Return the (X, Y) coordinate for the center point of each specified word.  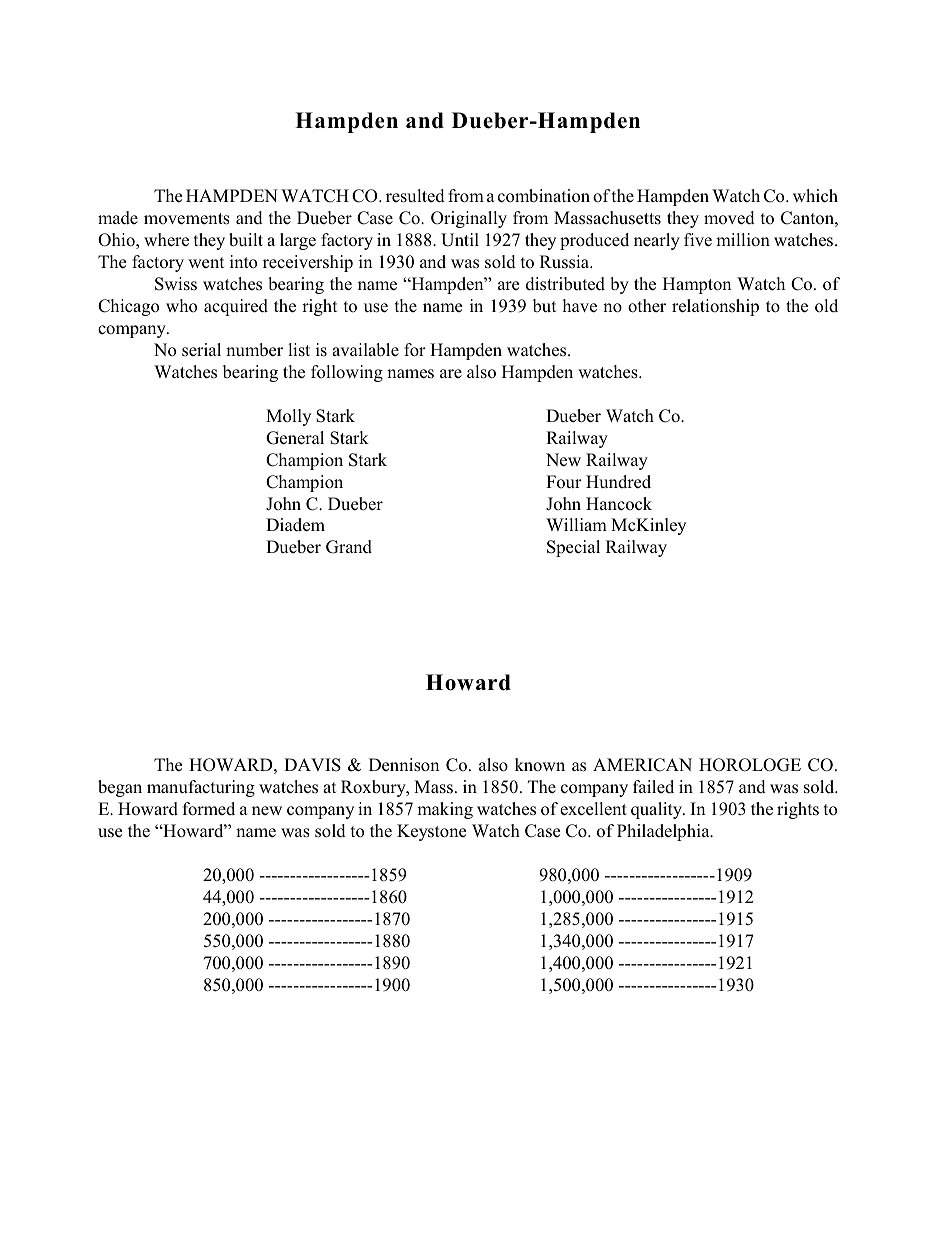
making (445, 810)
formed (209, 809)
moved (729, 218)
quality (658, 810)
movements (187, 219)
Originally (469, 219)
